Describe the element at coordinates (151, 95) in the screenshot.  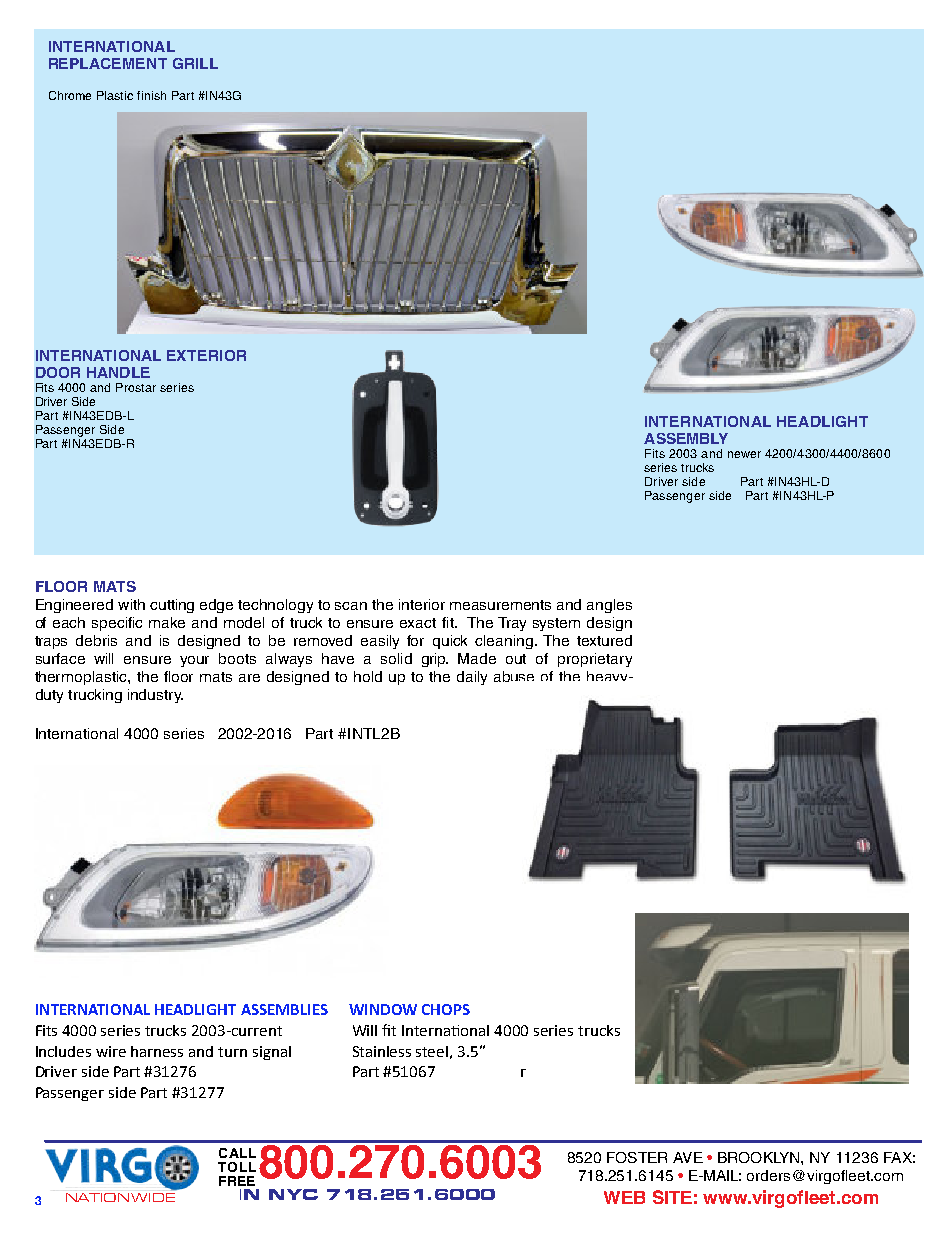
I see `finish` at that location.
